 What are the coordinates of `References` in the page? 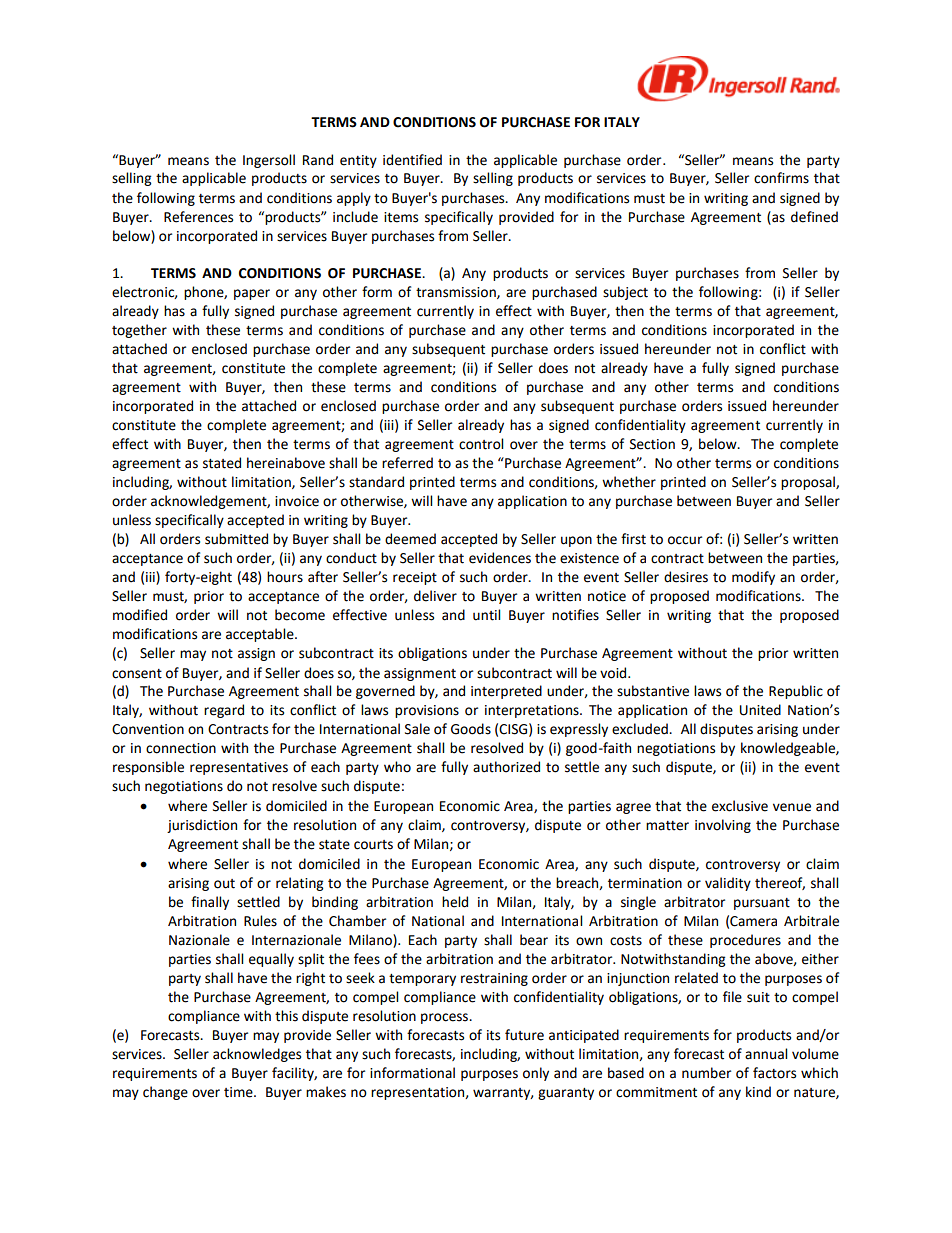 It's located at (198, 217).
